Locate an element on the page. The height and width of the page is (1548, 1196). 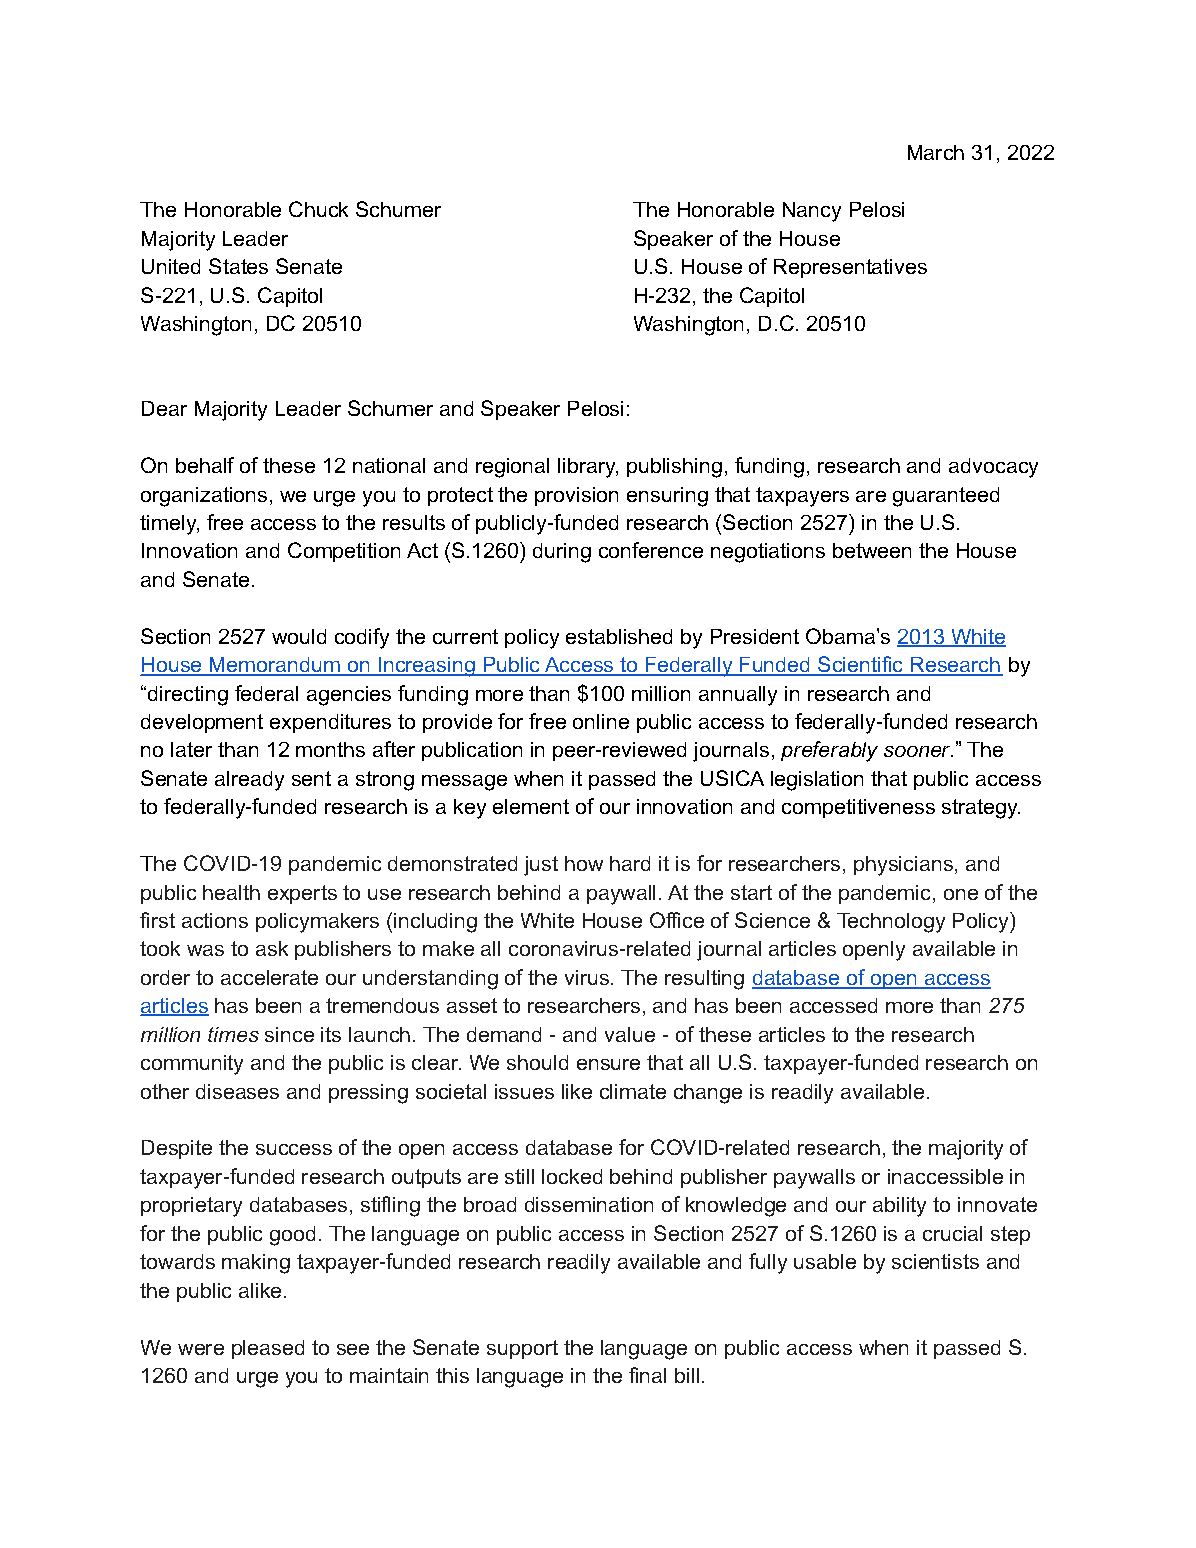
Nancy is located at coordinates (812, 212).
